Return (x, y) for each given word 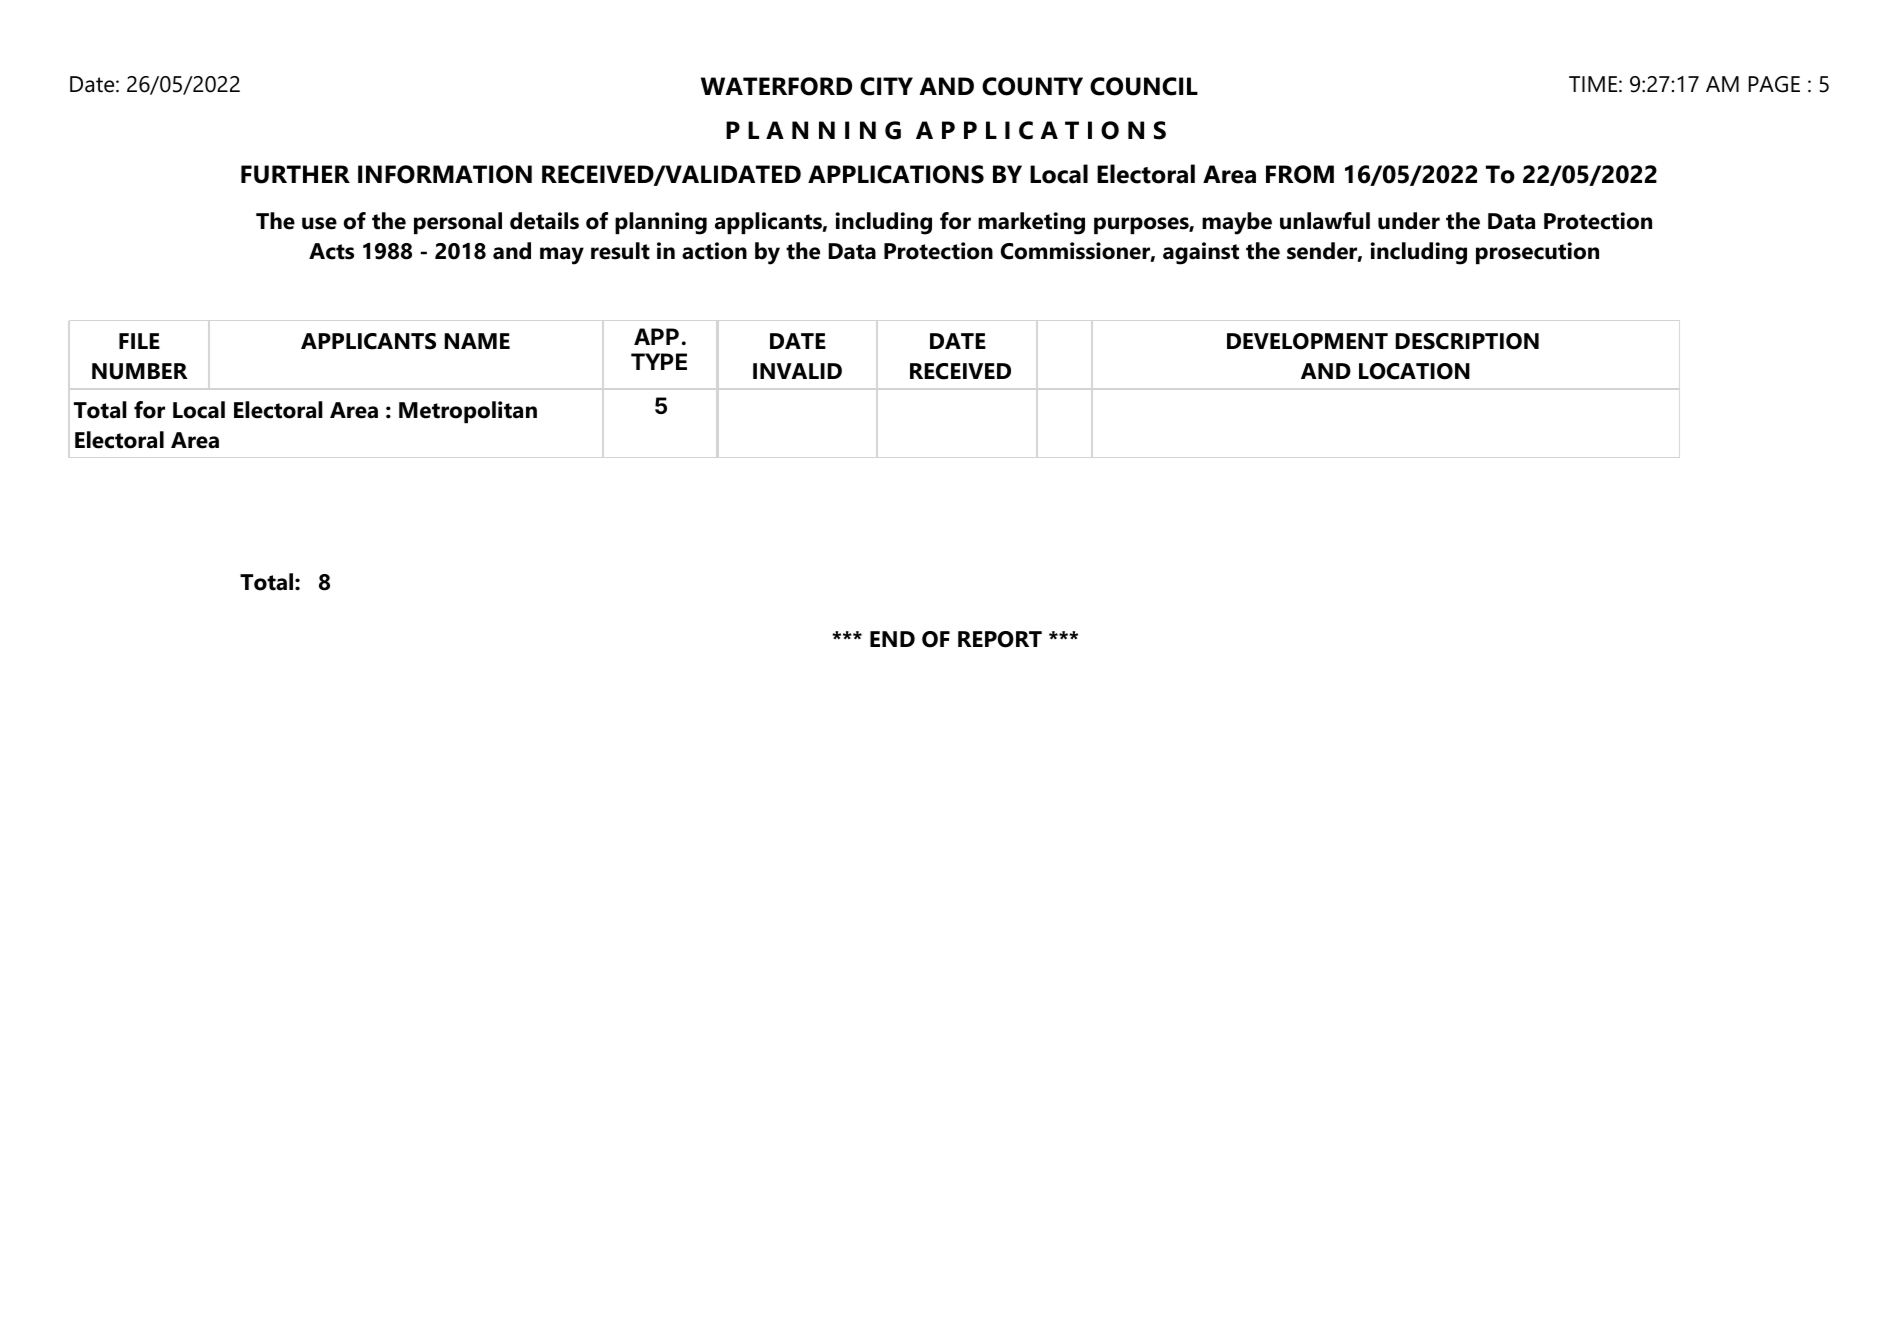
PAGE (1774, 84)
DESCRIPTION (1467, 341)
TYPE (659, 361)
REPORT (1000, 639)
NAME (477, 341)
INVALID (797, 371)
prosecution (1537, 253)
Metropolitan (468, 412)
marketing (1031, 223)
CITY (886, 86)
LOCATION (1414, 371)
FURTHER (295, 174)
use (319, 223)
